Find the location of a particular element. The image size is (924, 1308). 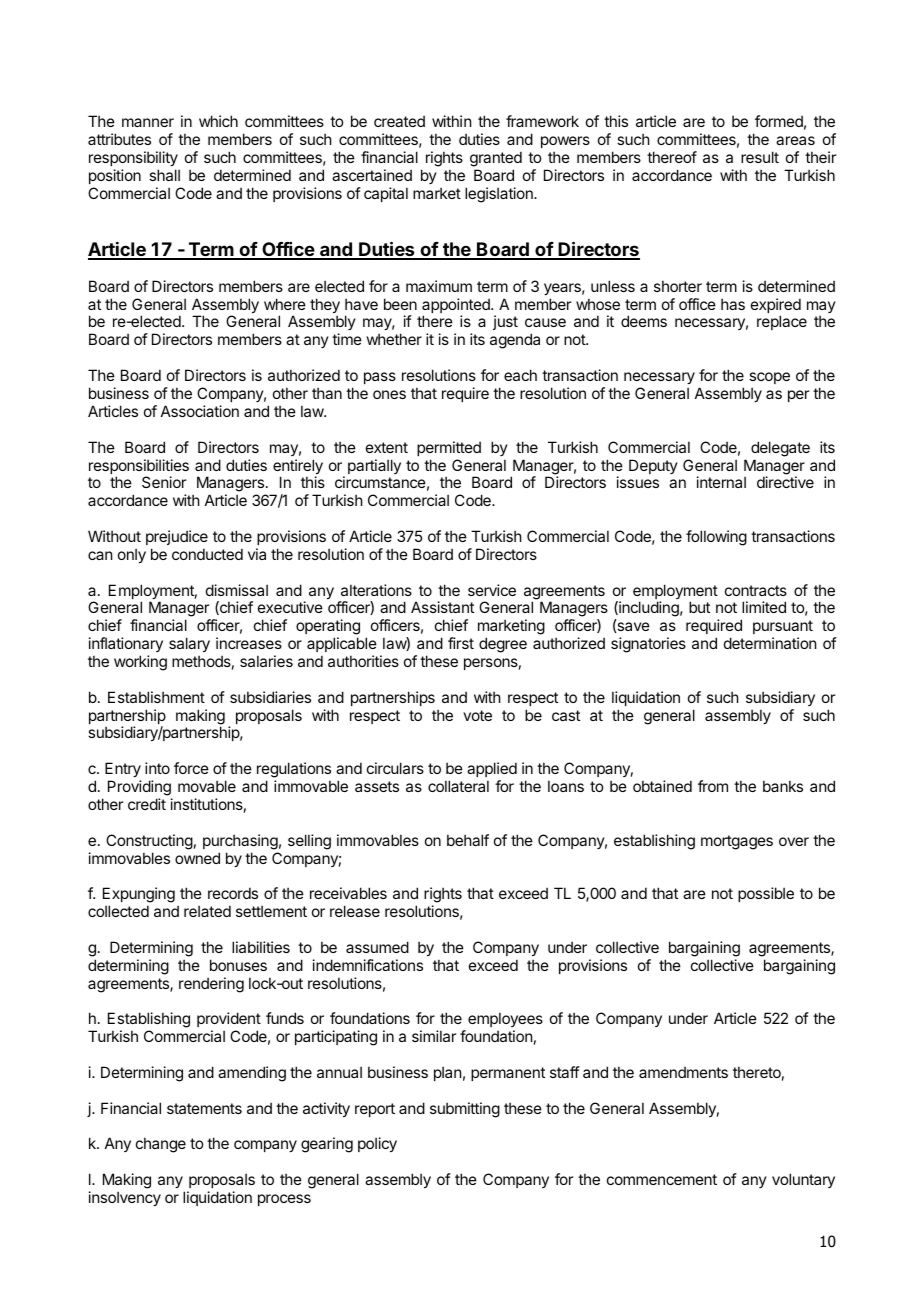

shall is located at coordinates (164, 175).
